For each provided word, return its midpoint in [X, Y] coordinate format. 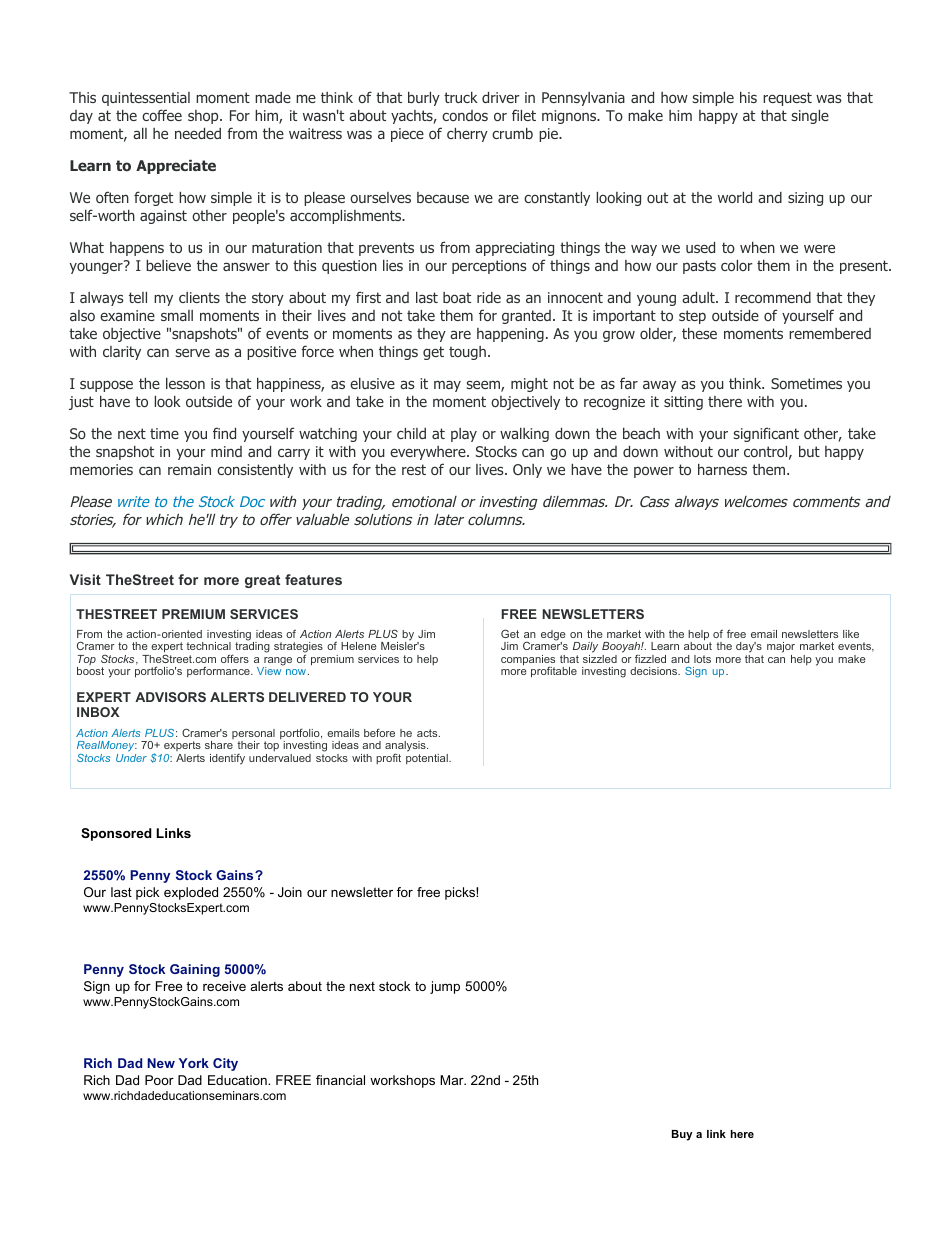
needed [198, 133]
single [810, 117]
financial [340, 1080]
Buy [682, 1135]
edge [553, 636]
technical [208, 646]
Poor [159, 1080]
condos [465, 115]
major [781, 649]
